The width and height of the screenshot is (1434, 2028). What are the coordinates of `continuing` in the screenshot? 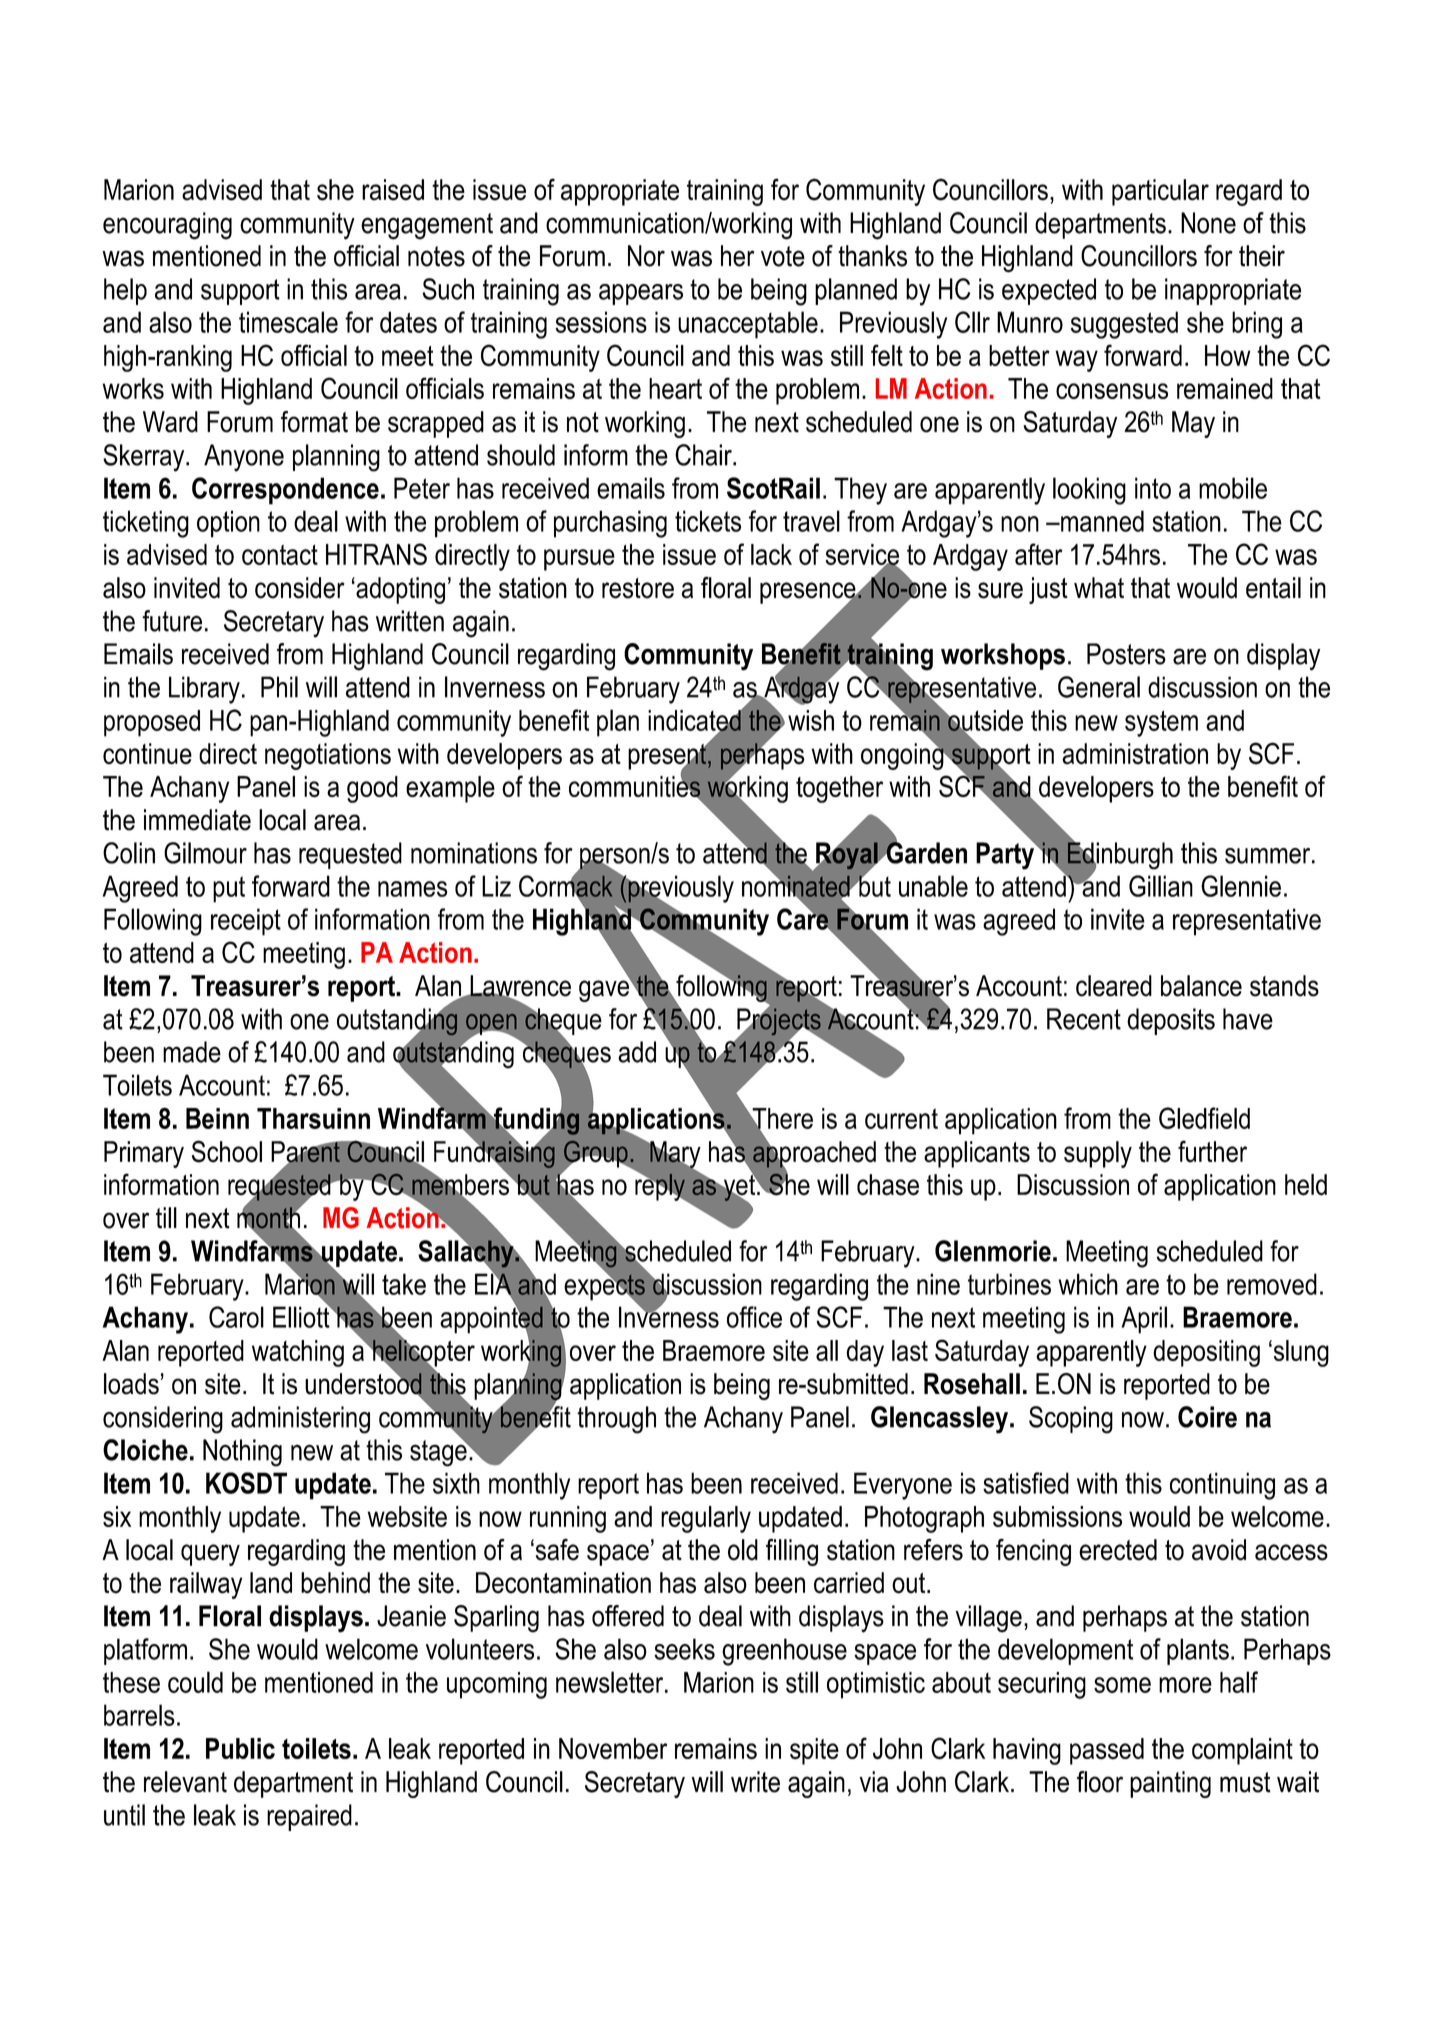 It's located at (1222, 1486).
